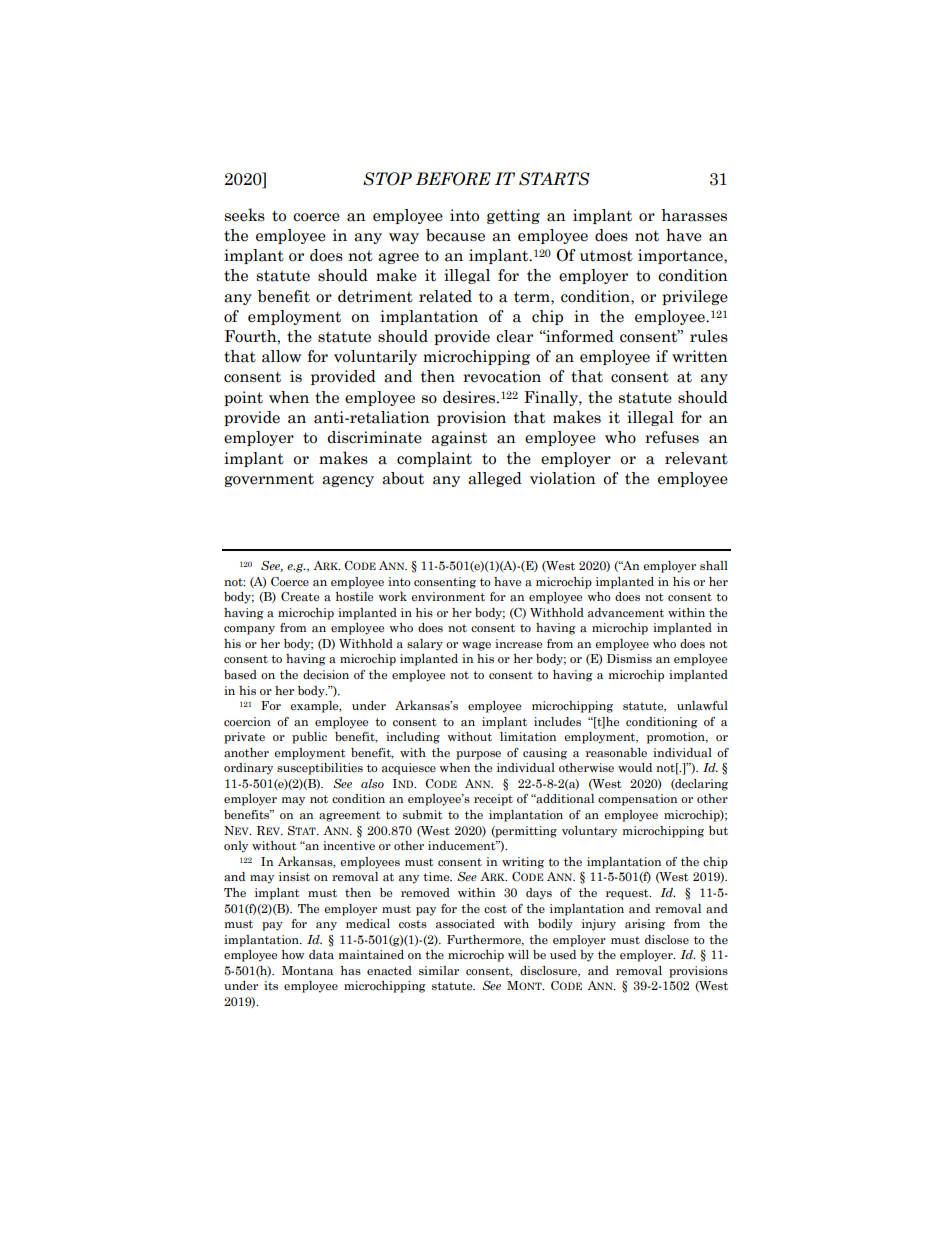 The height and width of the page is (1233, 952). What do you see at coordinates (694, 215) in the page?
I see `harasses` at bounding box center [694, 215].
